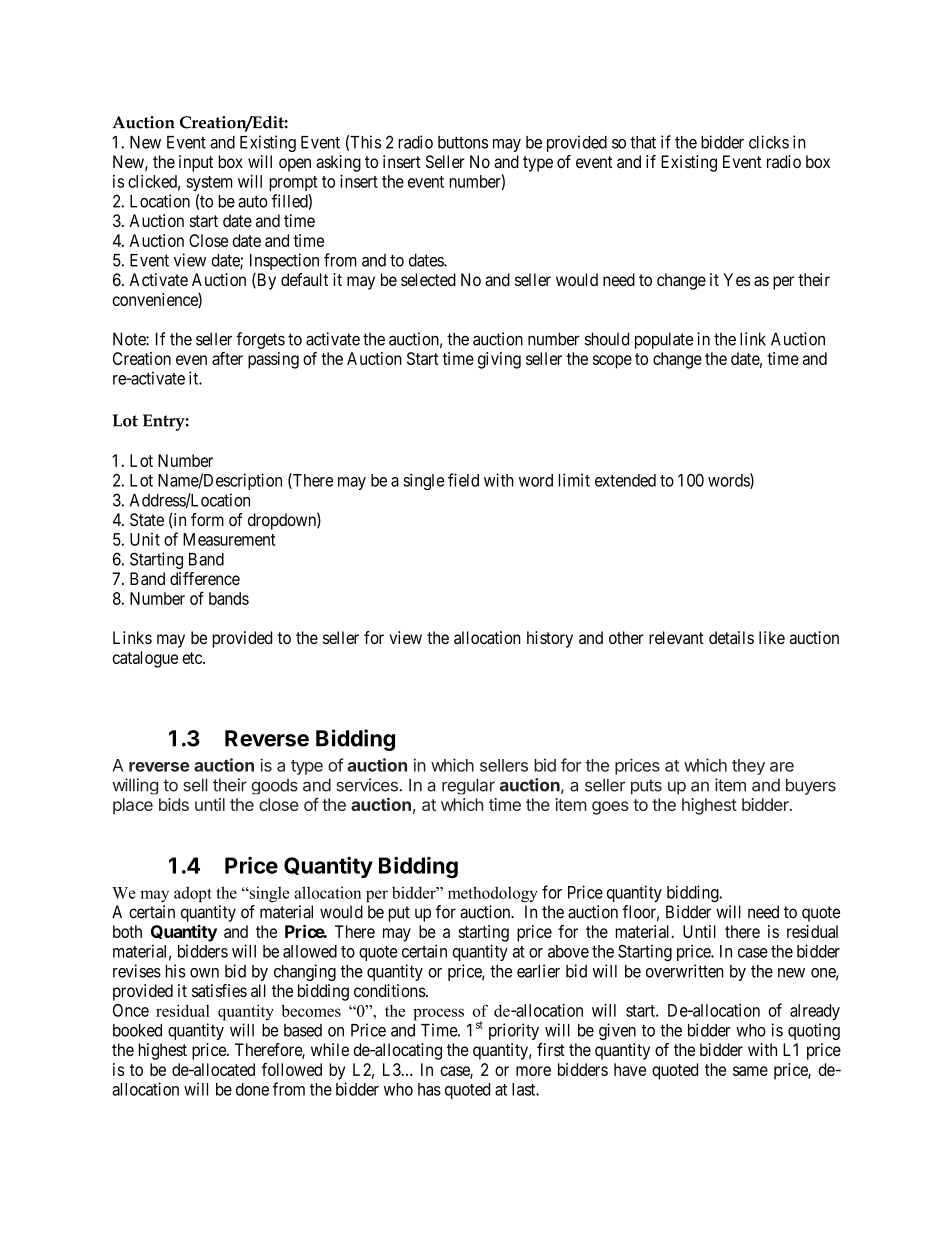  Describe the element at coordinates (193, 894) in the screenshot. I see `adopt` at that location.
